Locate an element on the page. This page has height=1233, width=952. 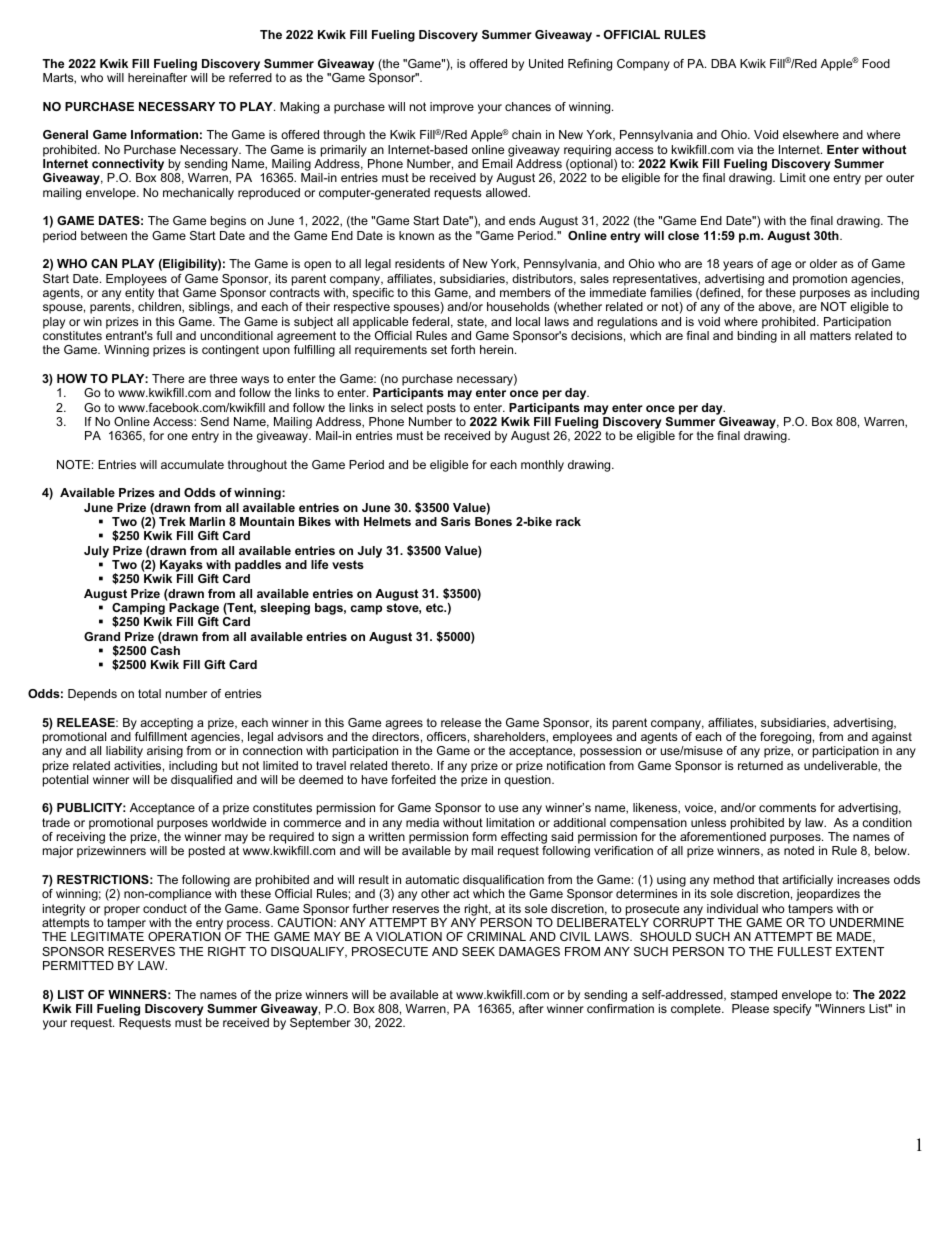
arising is located at coordinates (165, 752).
